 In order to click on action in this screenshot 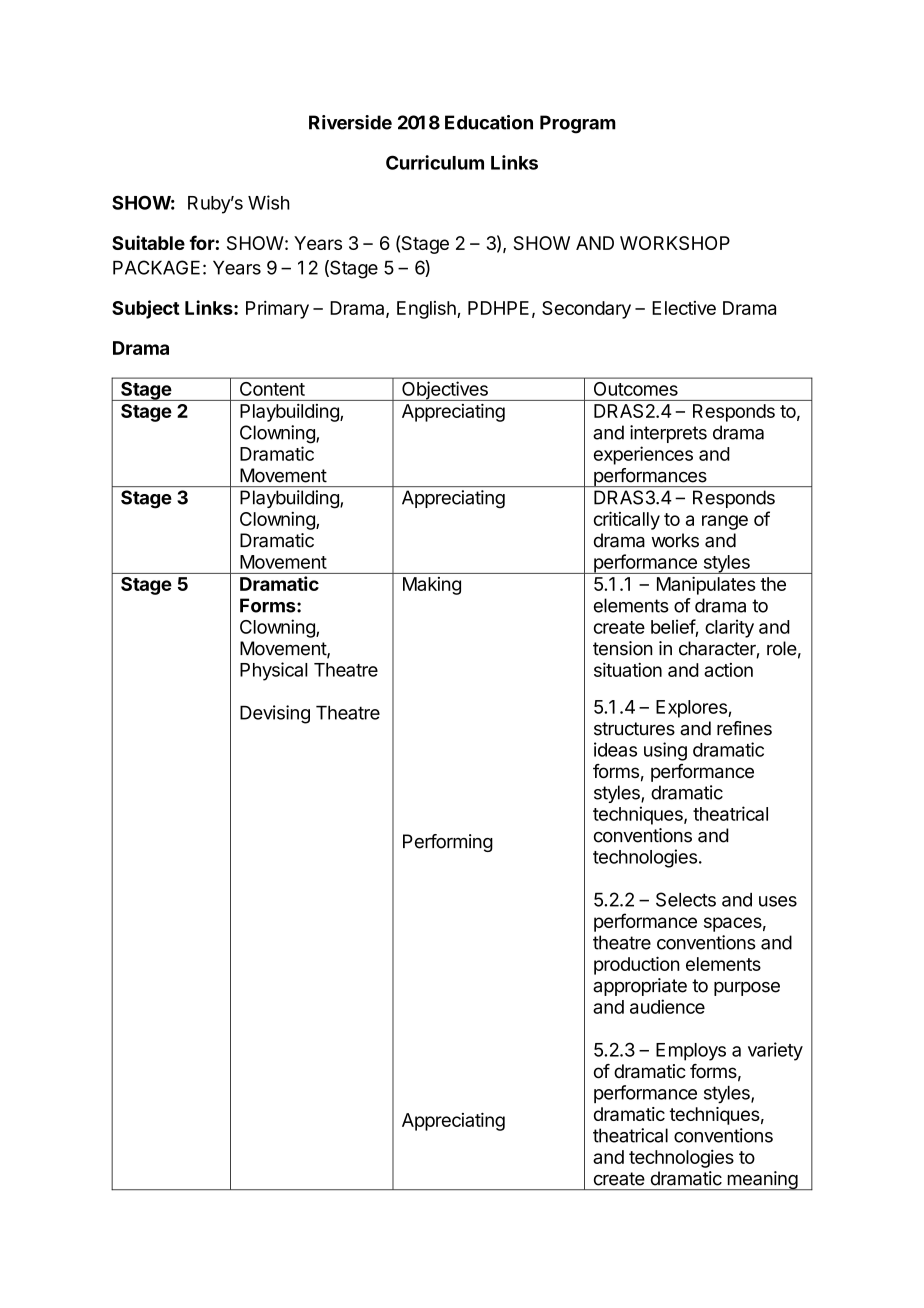, I will do `click(728, 670)`.
